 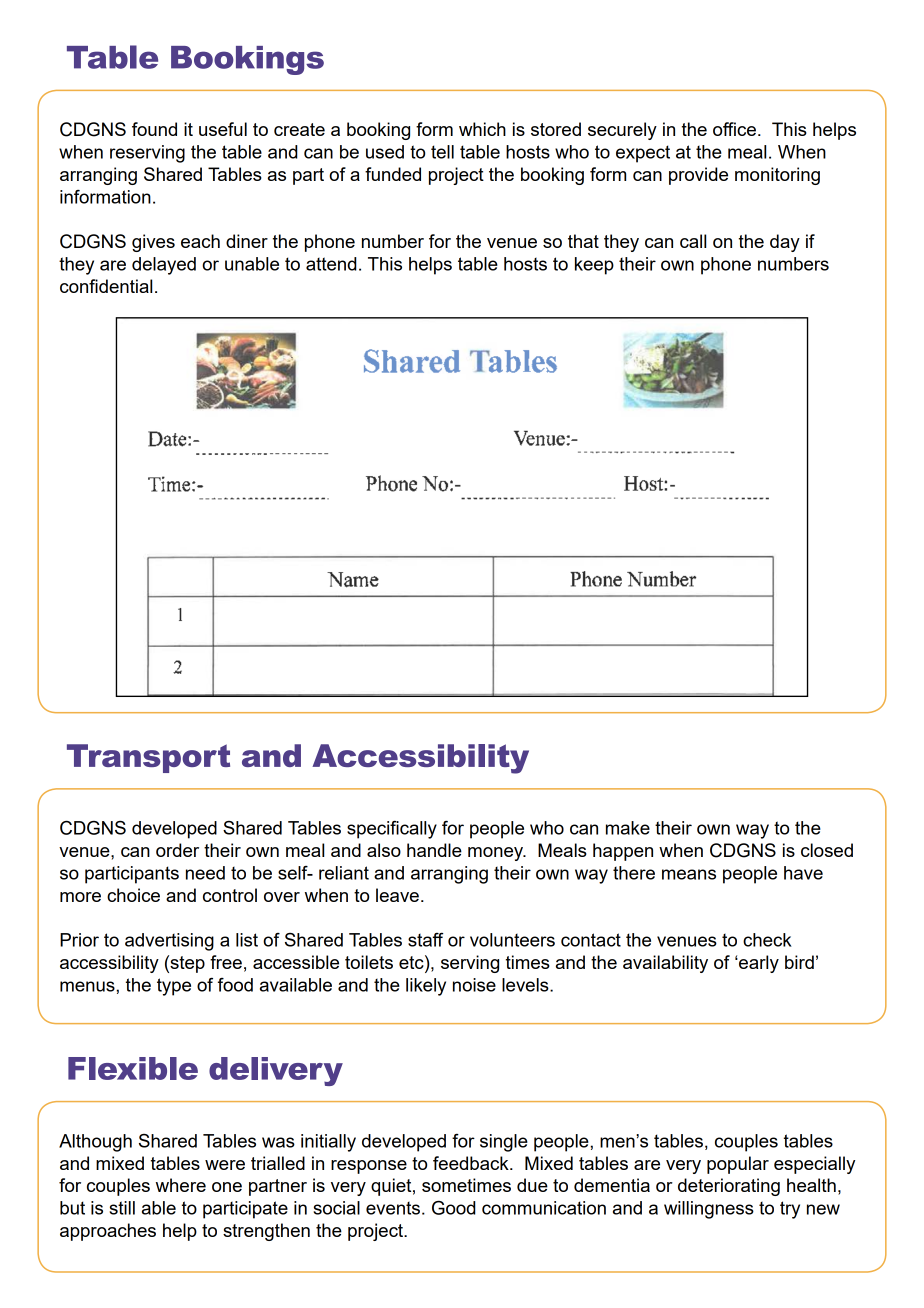 I want to click on make, so click(x=628, y=828).
